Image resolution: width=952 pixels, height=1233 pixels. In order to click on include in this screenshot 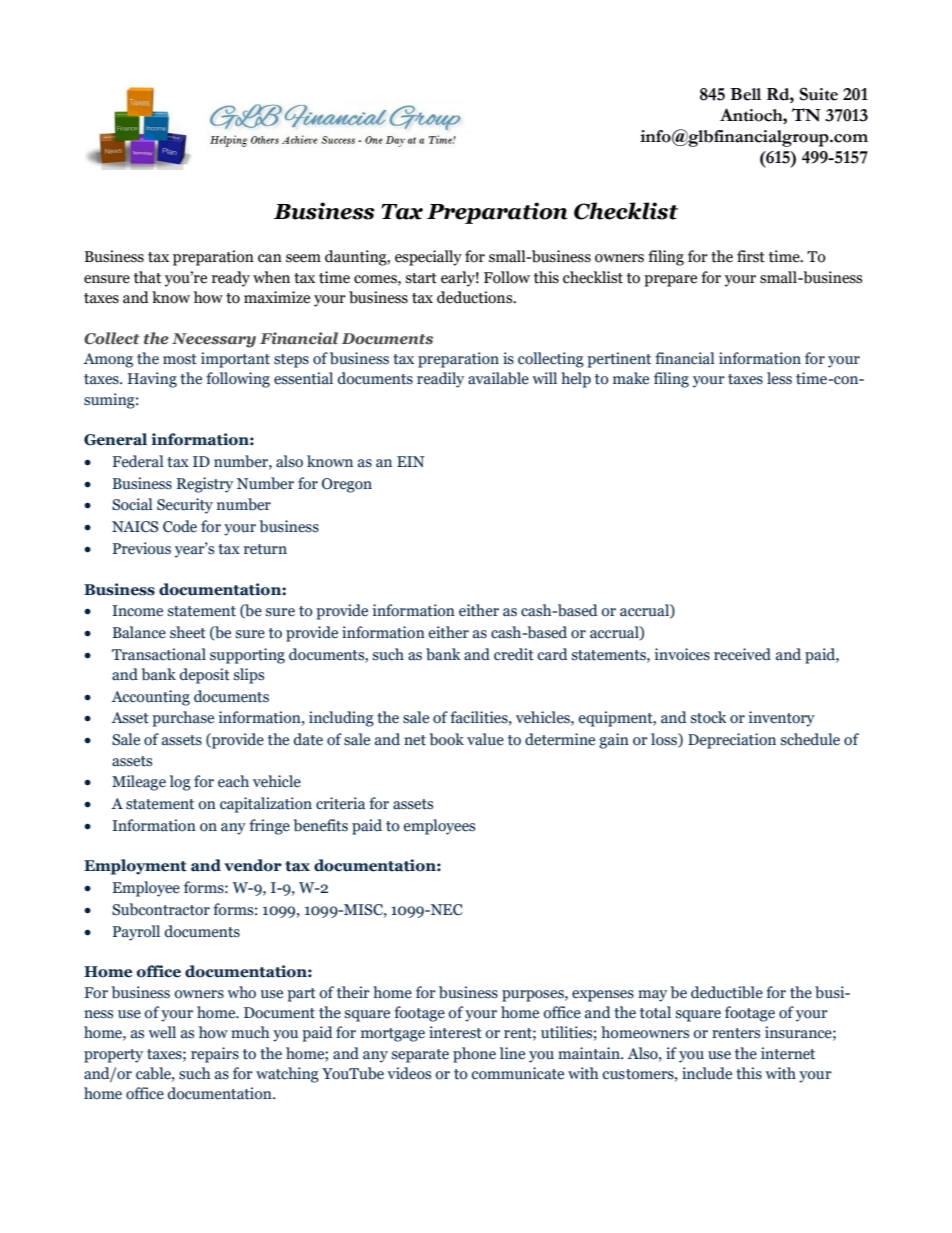, I will do `click(707, 1073)`.
